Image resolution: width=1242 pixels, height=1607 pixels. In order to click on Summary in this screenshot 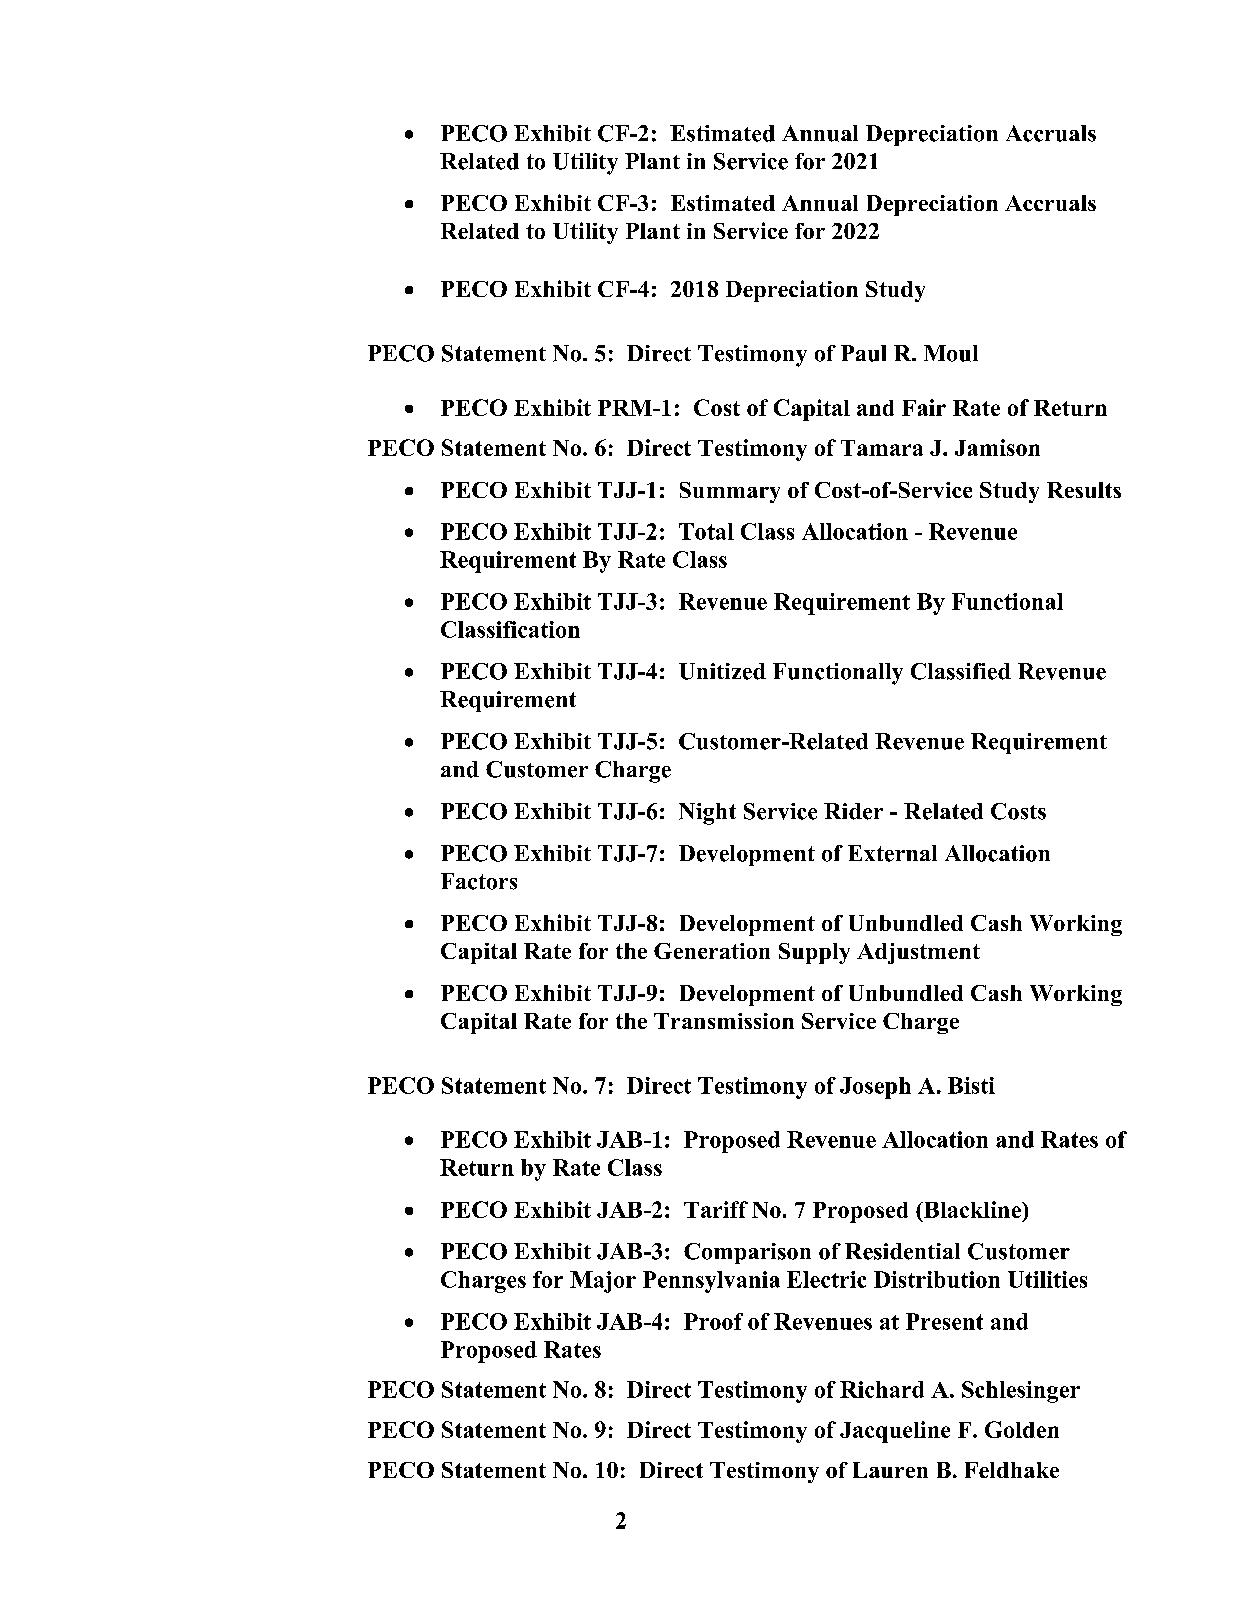, I will do `click(730, 492)`.
